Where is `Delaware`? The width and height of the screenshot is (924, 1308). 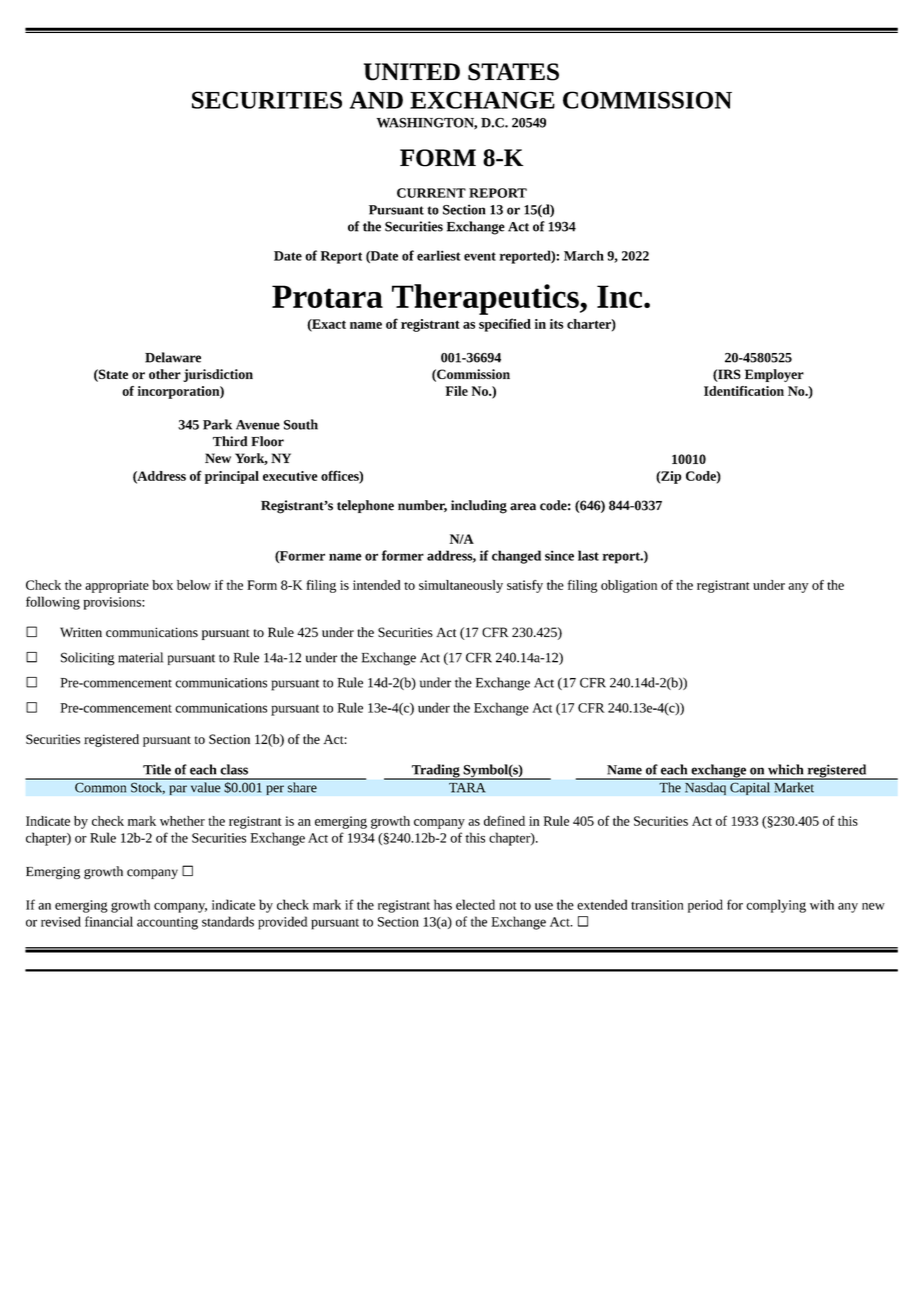 Delaware is located at coordinates (173, 357).
